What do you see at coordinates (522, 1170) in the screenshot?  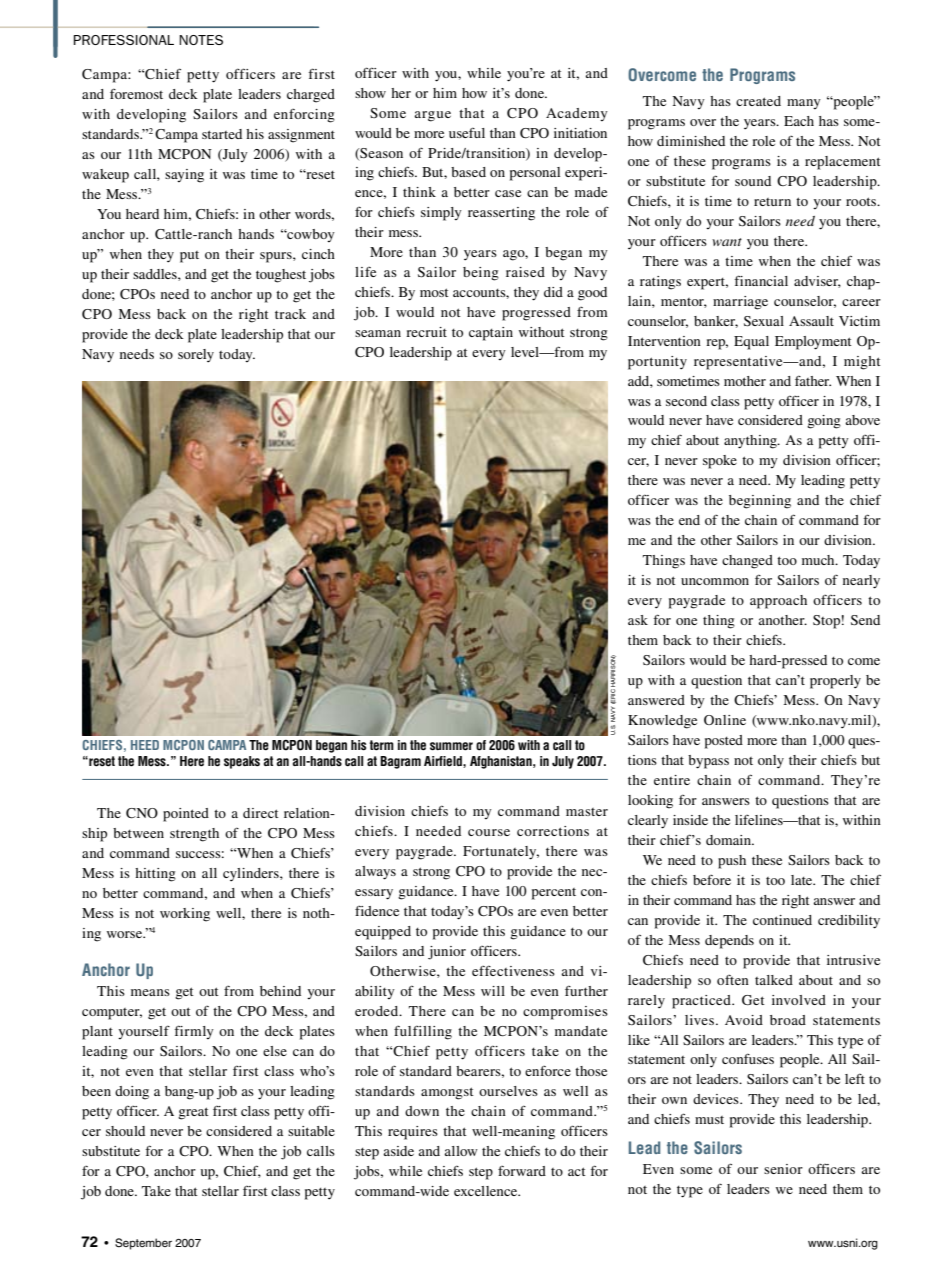 I see `forward` at bounding box center [522, 1170].
